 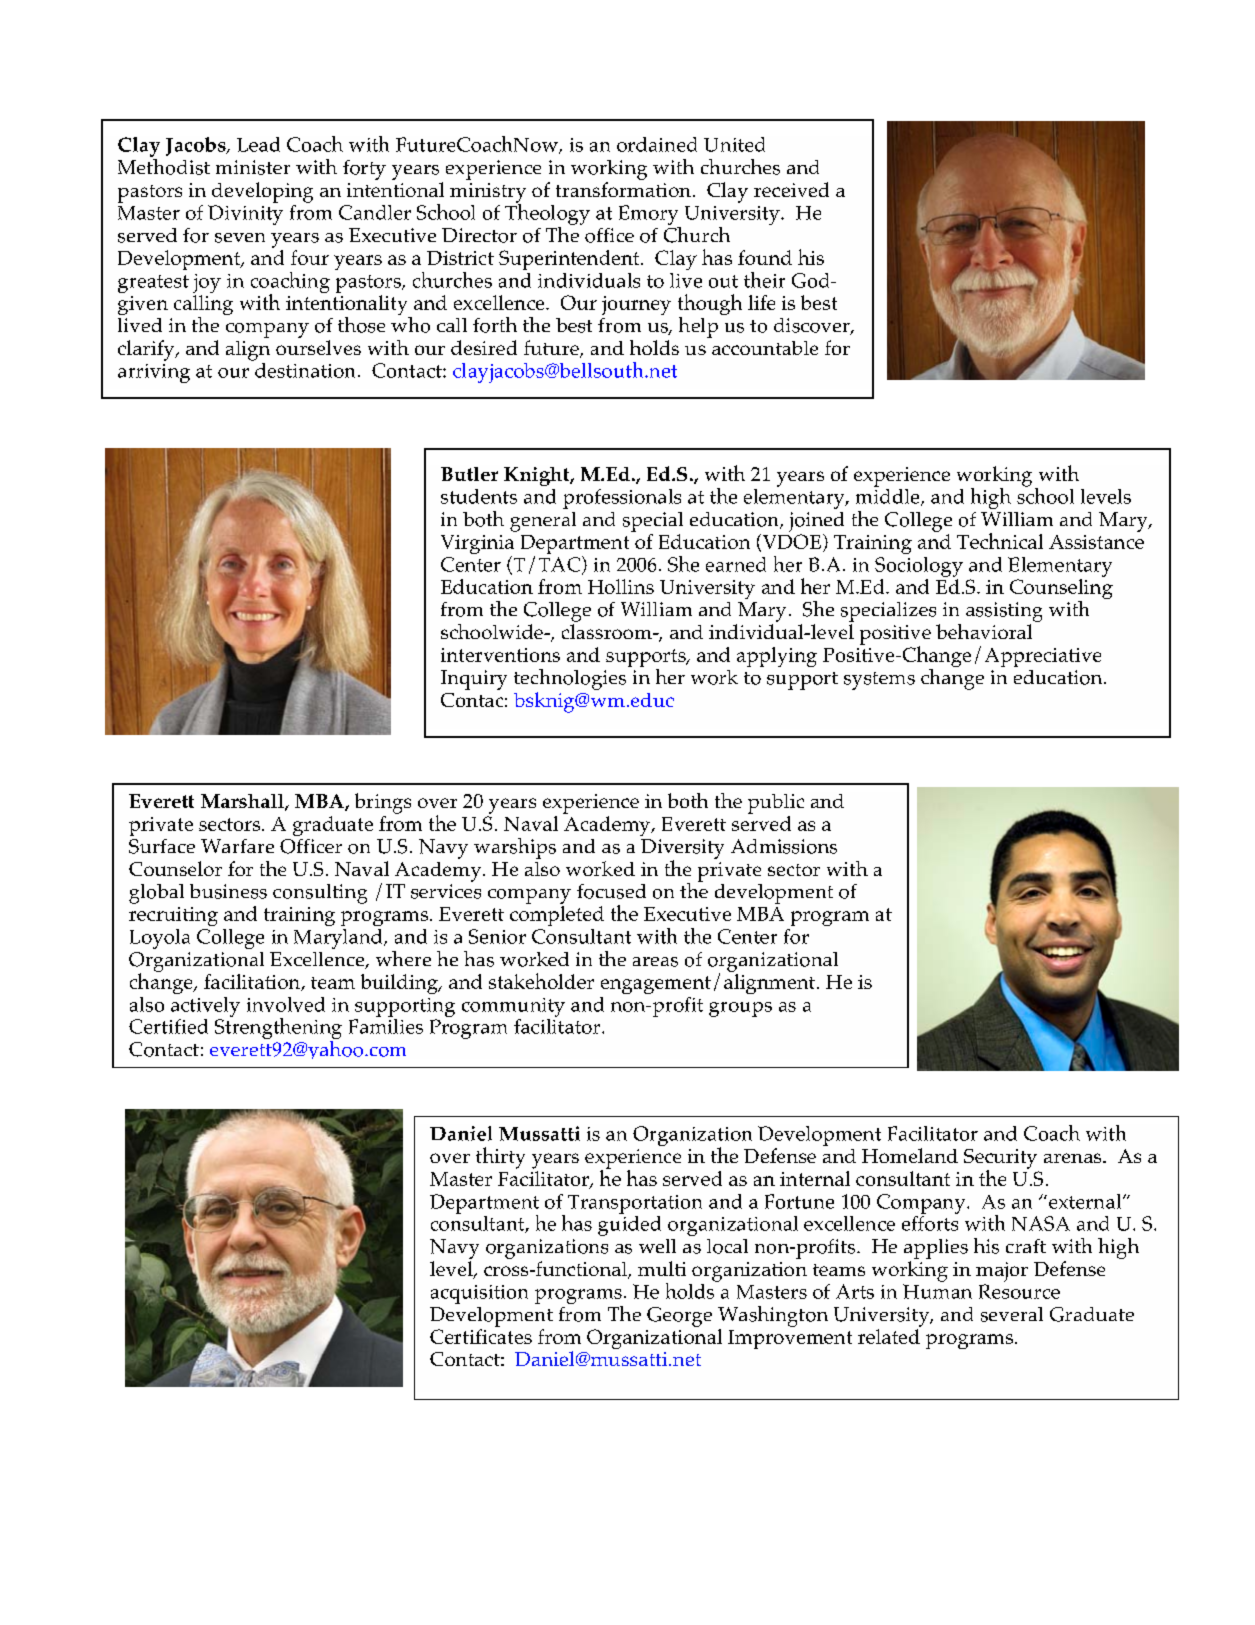 I want to click on developing, so click(x=262, y=192).
